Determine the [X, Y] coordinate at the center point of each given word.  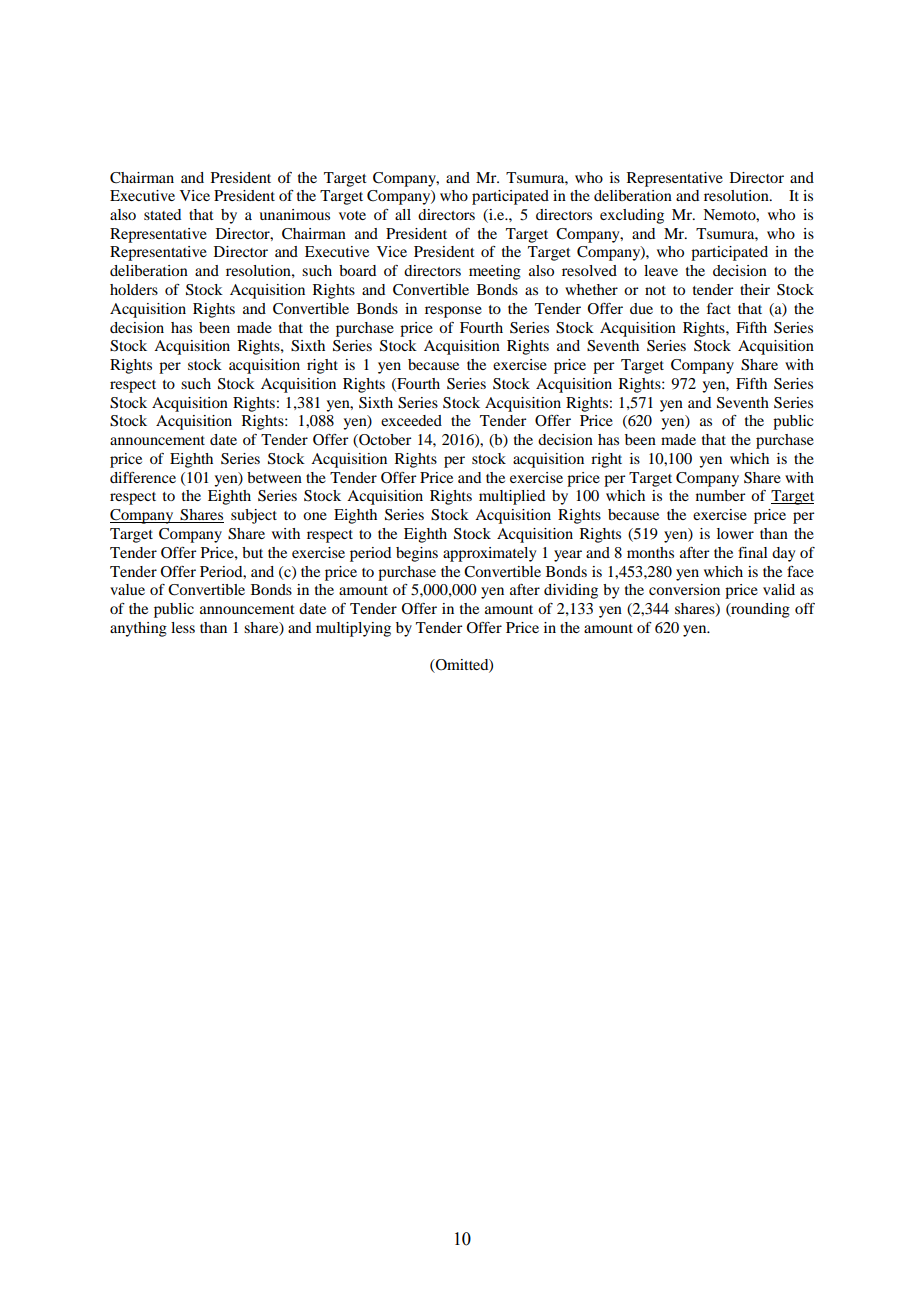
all [403, 214]
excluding [632, 216]
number [720, 495]
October [384, 441]
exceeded [411, 420]
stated [162, 214]
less [183, 627]
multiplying [353, 629]
